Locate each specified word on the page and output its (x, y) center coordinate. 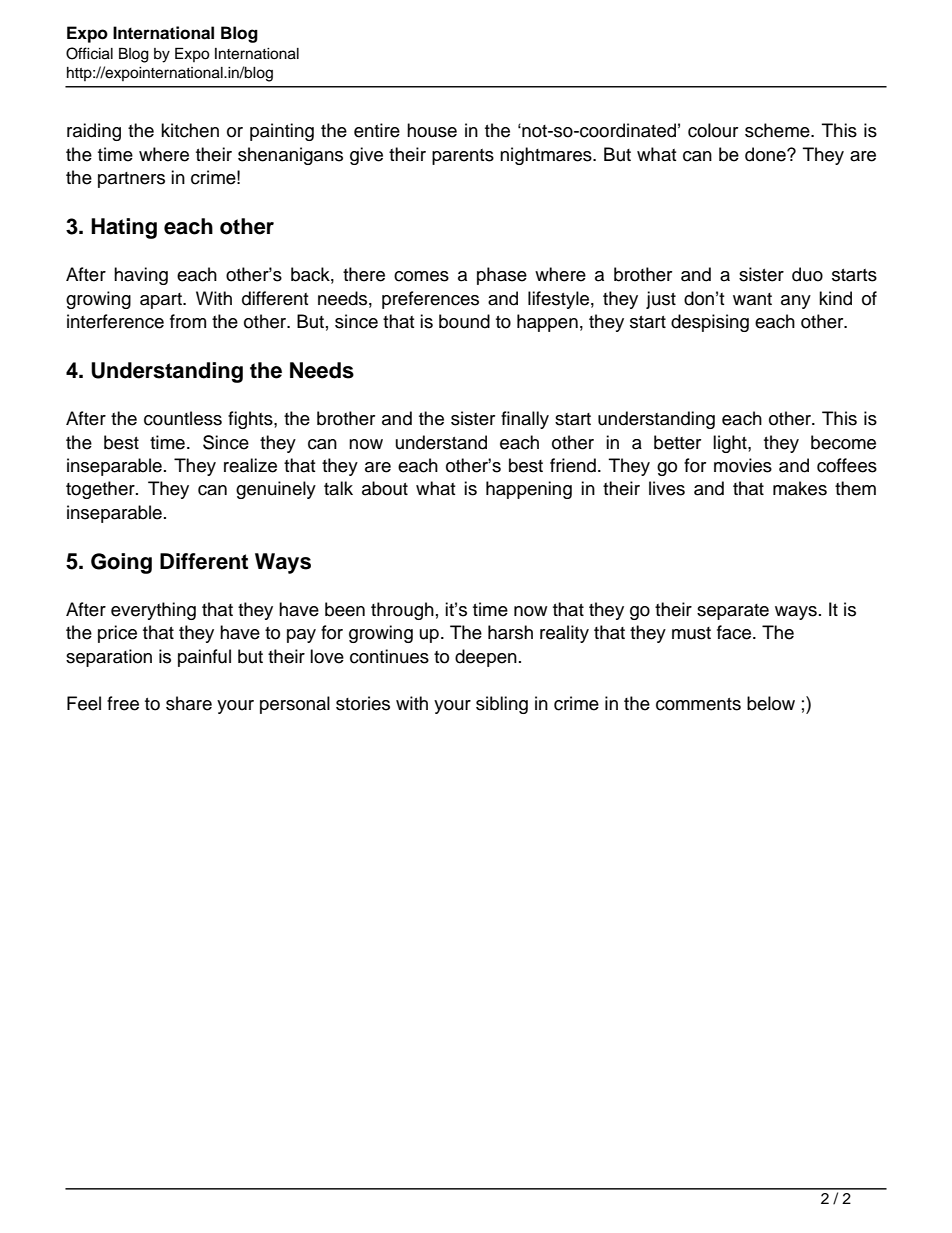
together (101, 490)
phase (502, 276)
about (385, 488)
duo (807, 274)
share (189, 703)
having (141, 276)
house (432, 130)
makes (800, 488)
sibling (502, 705)
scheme (778, 130)
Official (89, 53)
